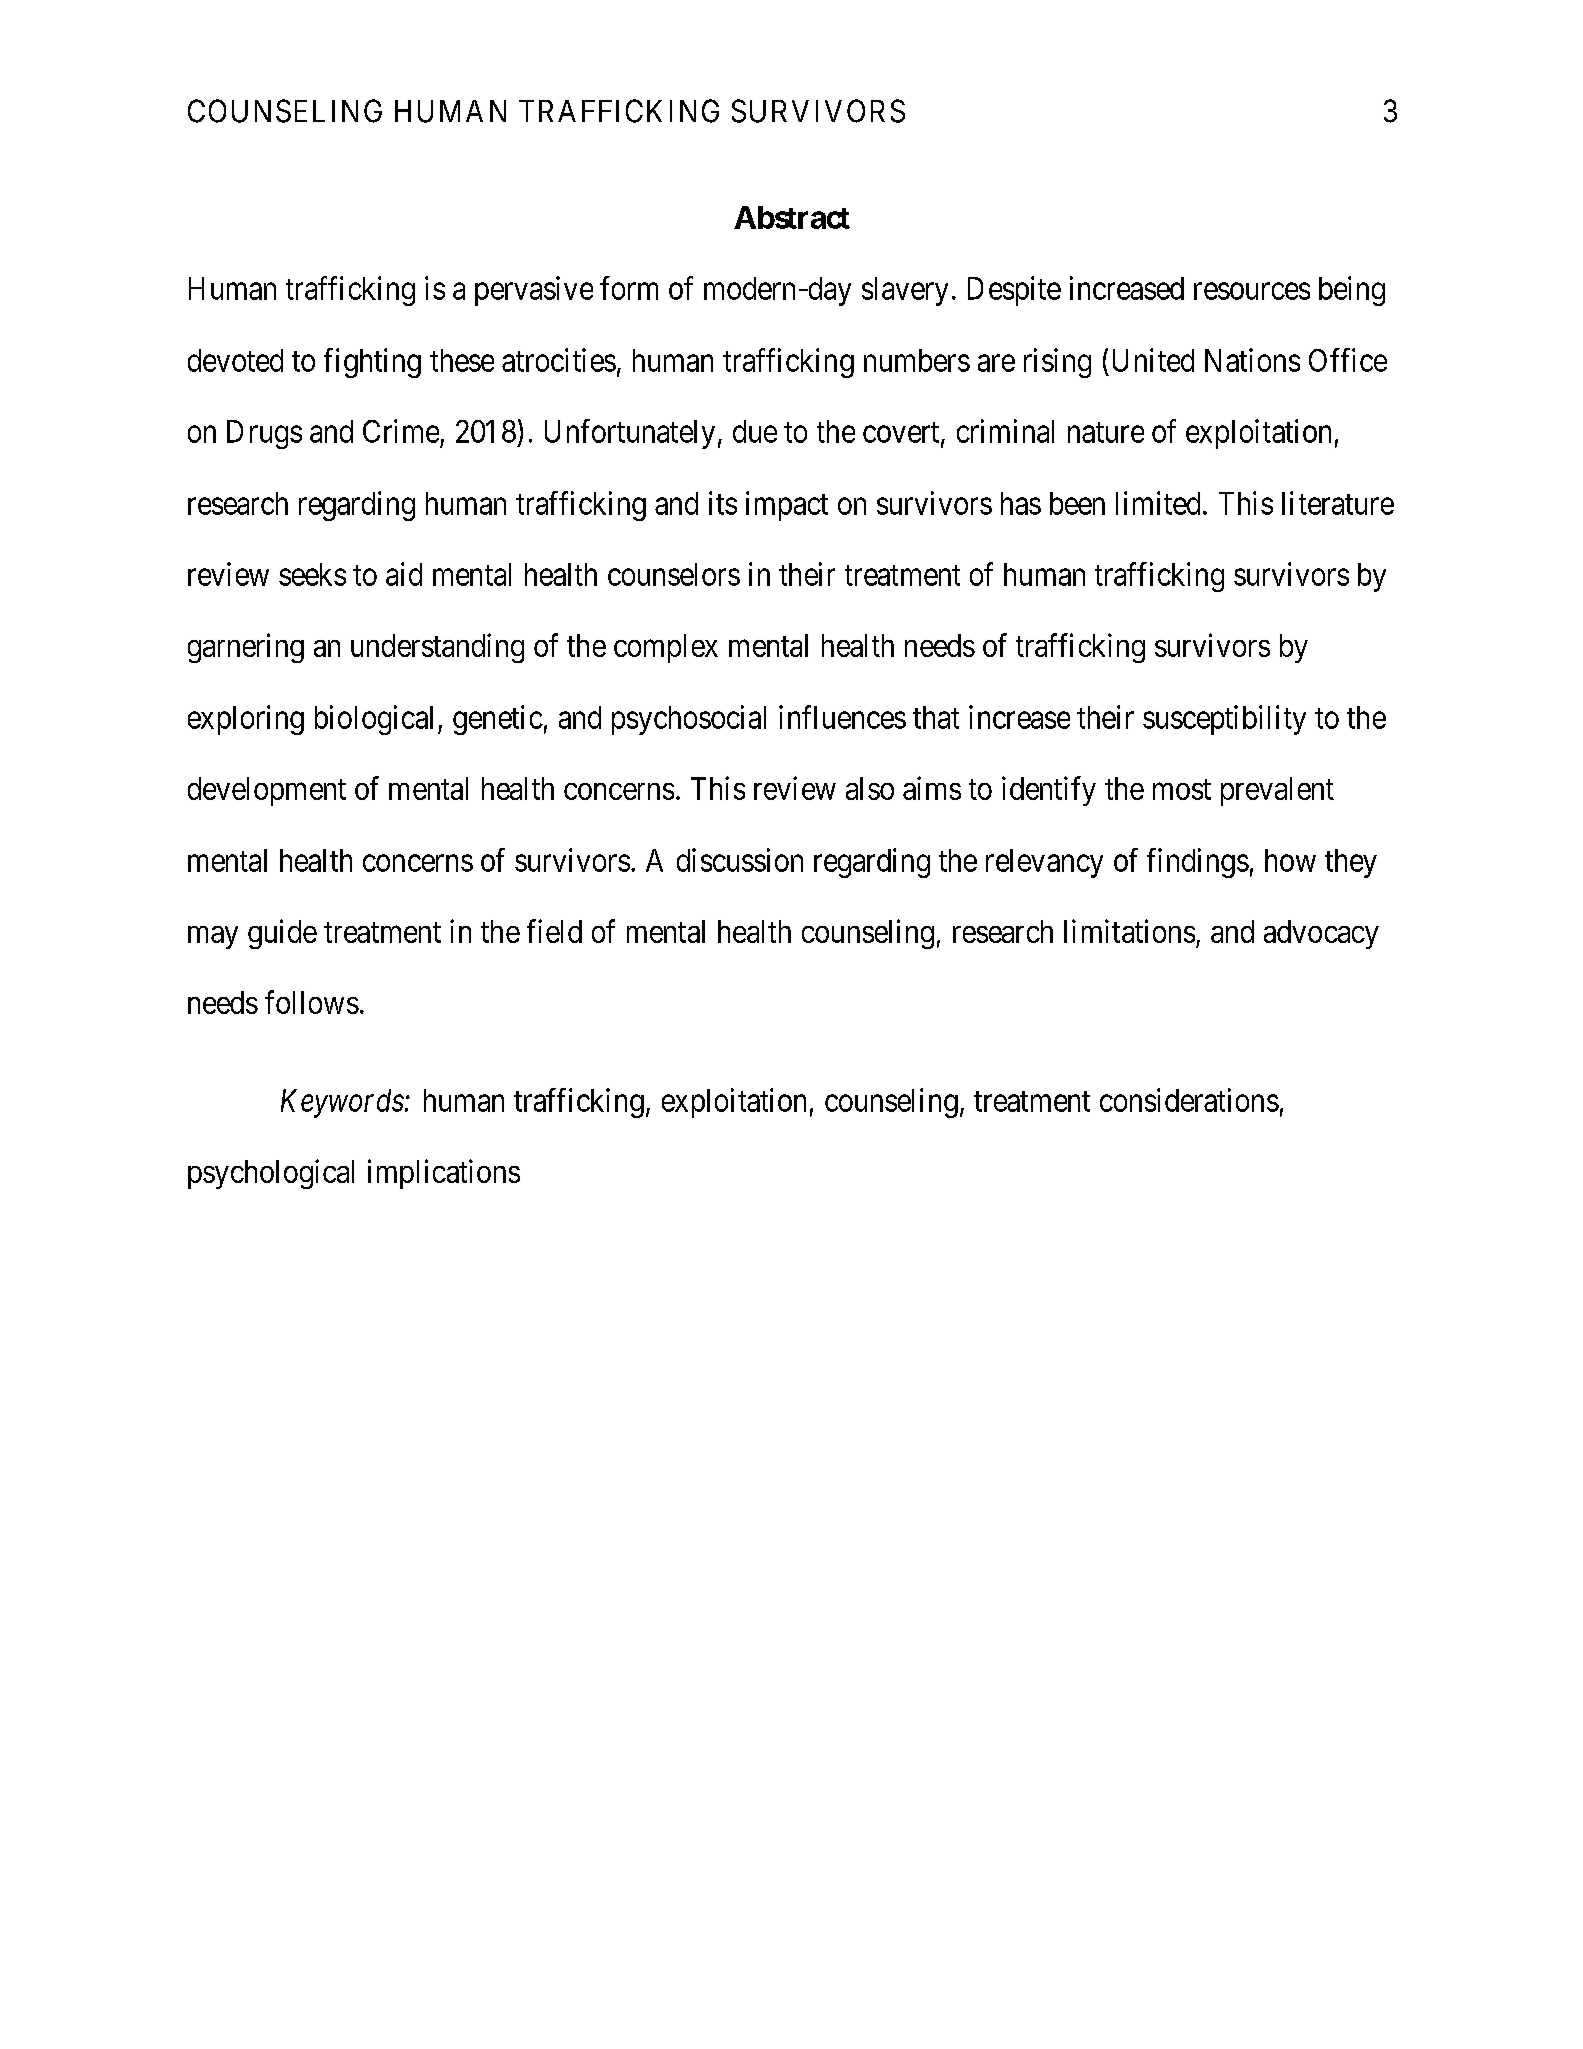 This document has width=1583, height=2049. What do you see at coordinates (1252, 291) in the document?
I see `resources` at bounding box center [1252, 291].
